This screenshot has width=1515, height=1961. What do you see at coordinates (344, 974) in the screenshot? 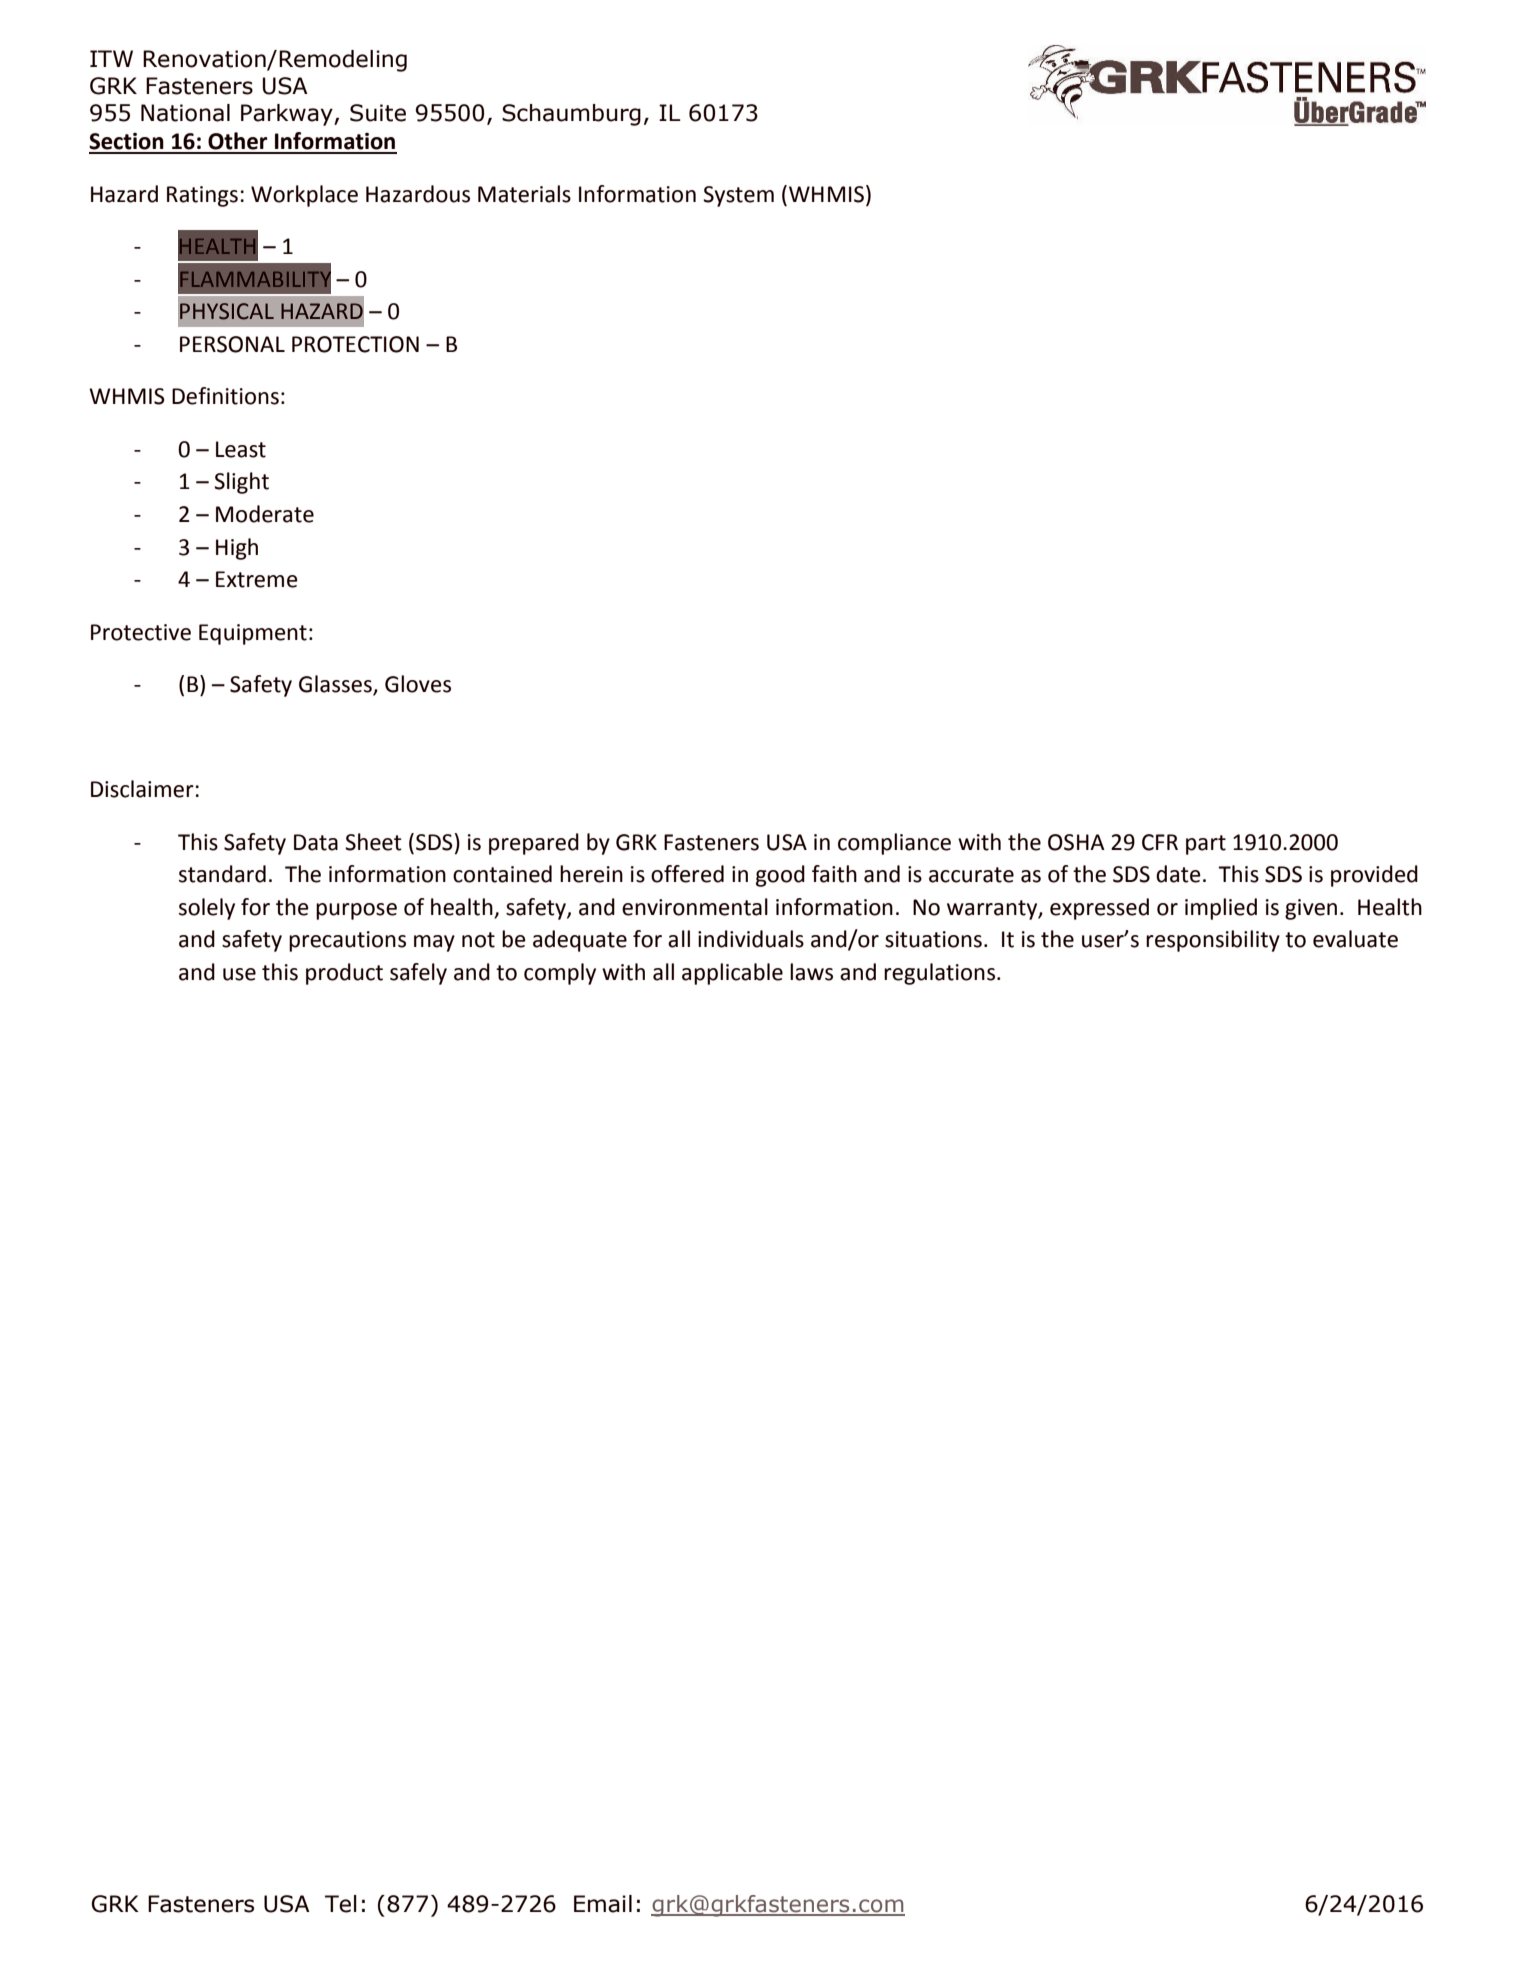
I see `product` at bounding box center [344, 974].
